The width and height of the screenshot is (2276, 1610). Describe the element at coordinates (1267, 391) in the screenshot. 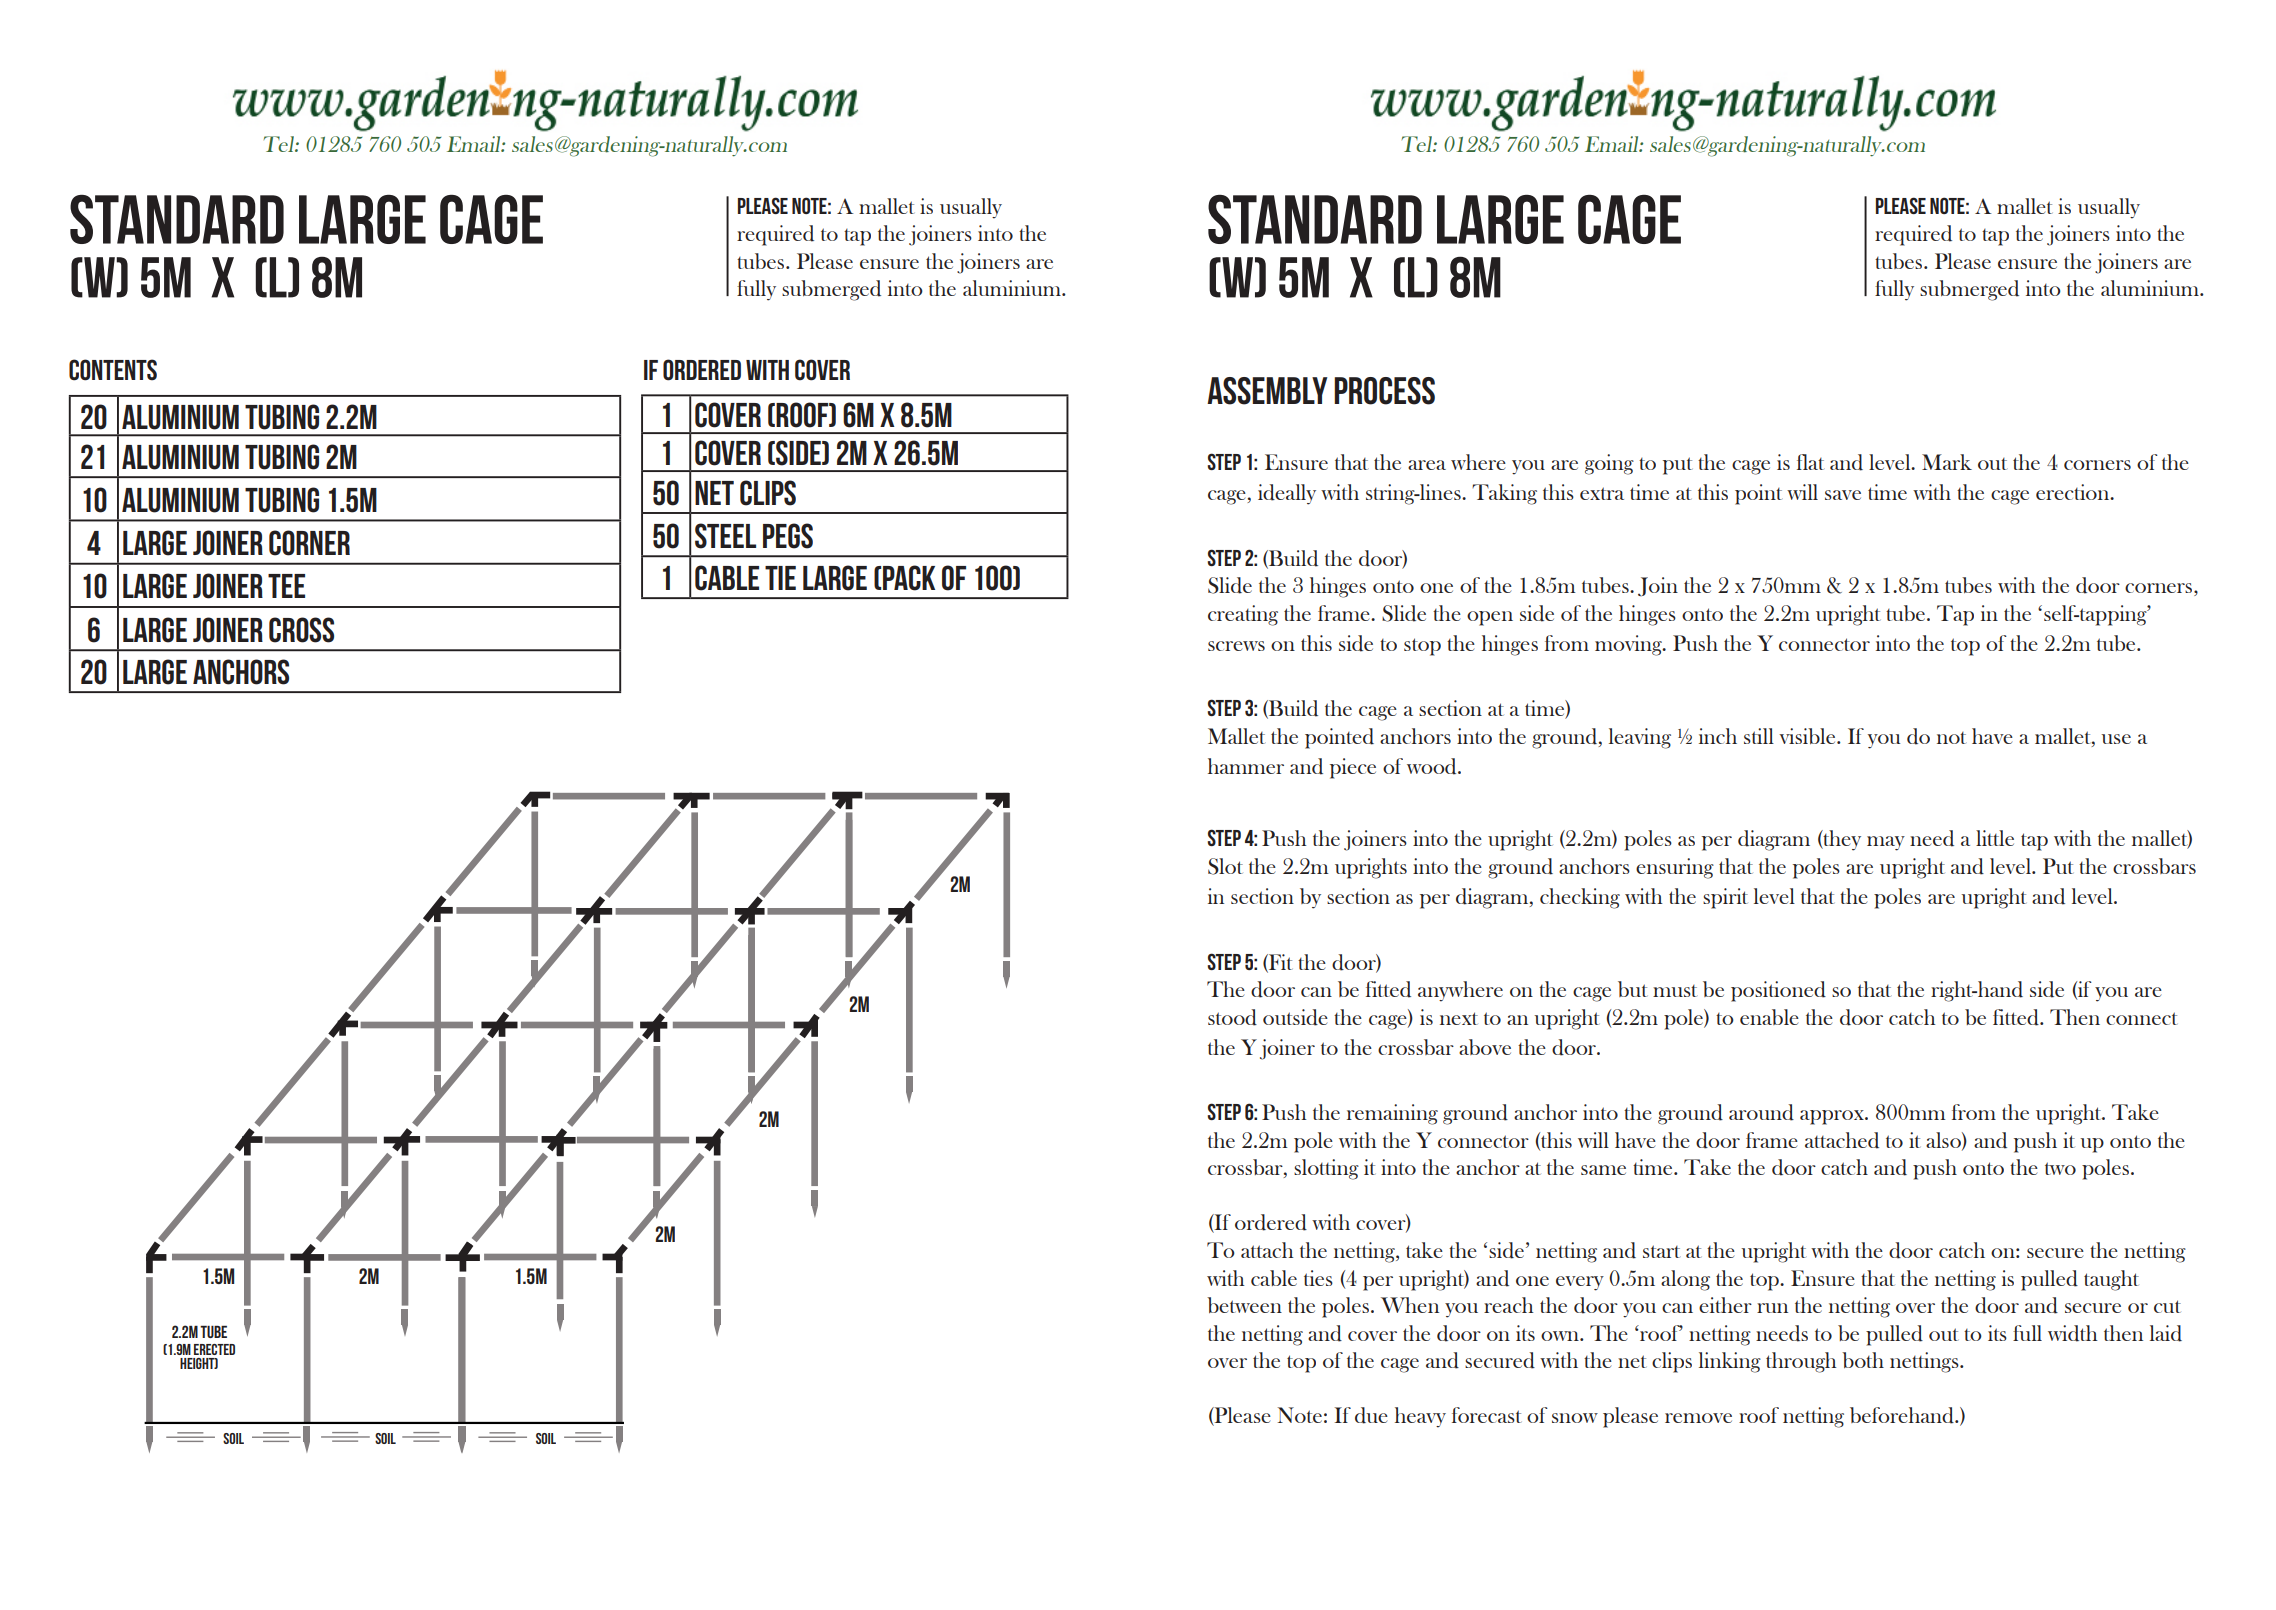

I see `ASSEMBLY` at that location.
